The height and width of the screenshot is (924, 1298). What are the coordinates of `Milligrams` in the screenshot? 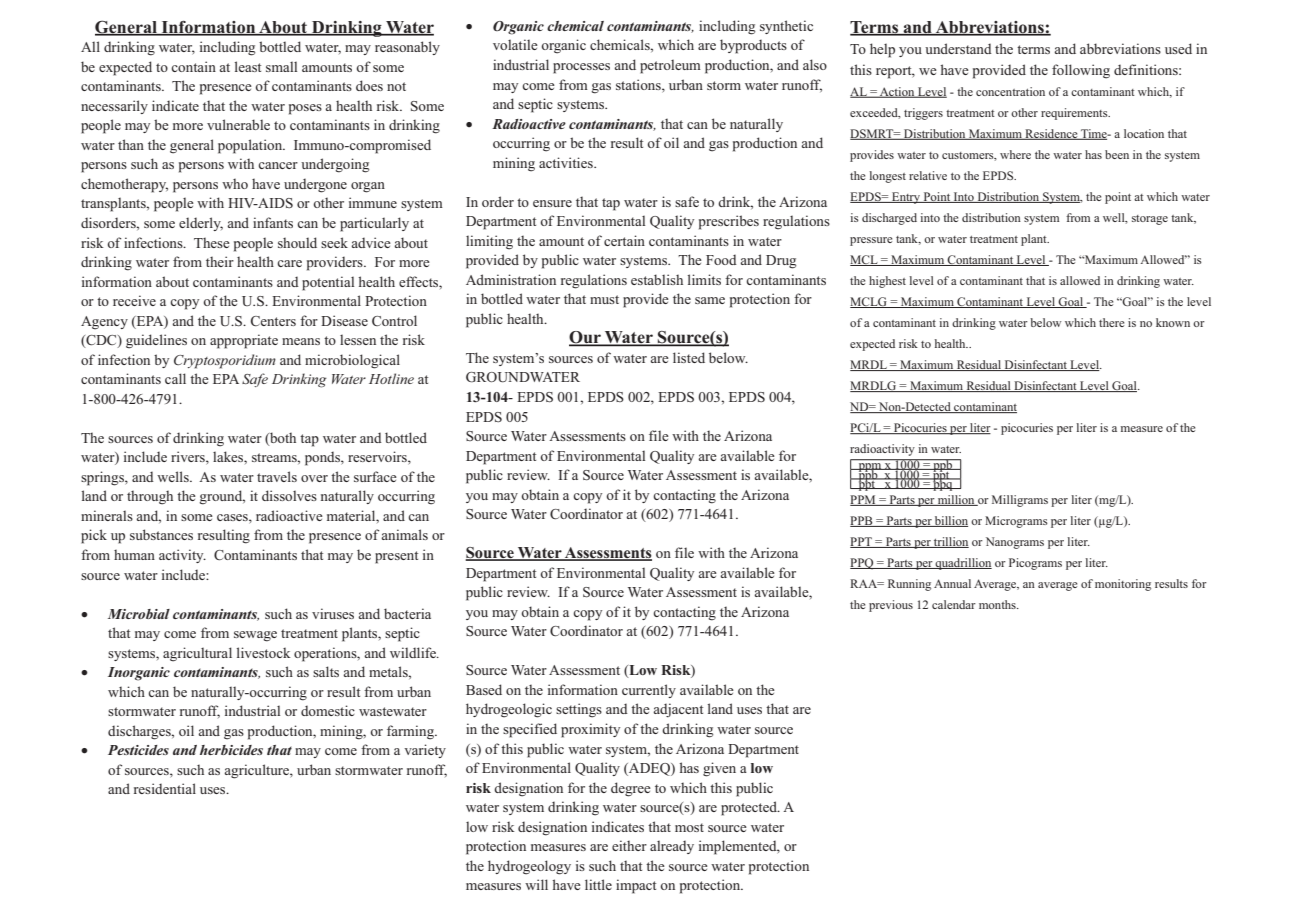 It's located at (1020, 501).
